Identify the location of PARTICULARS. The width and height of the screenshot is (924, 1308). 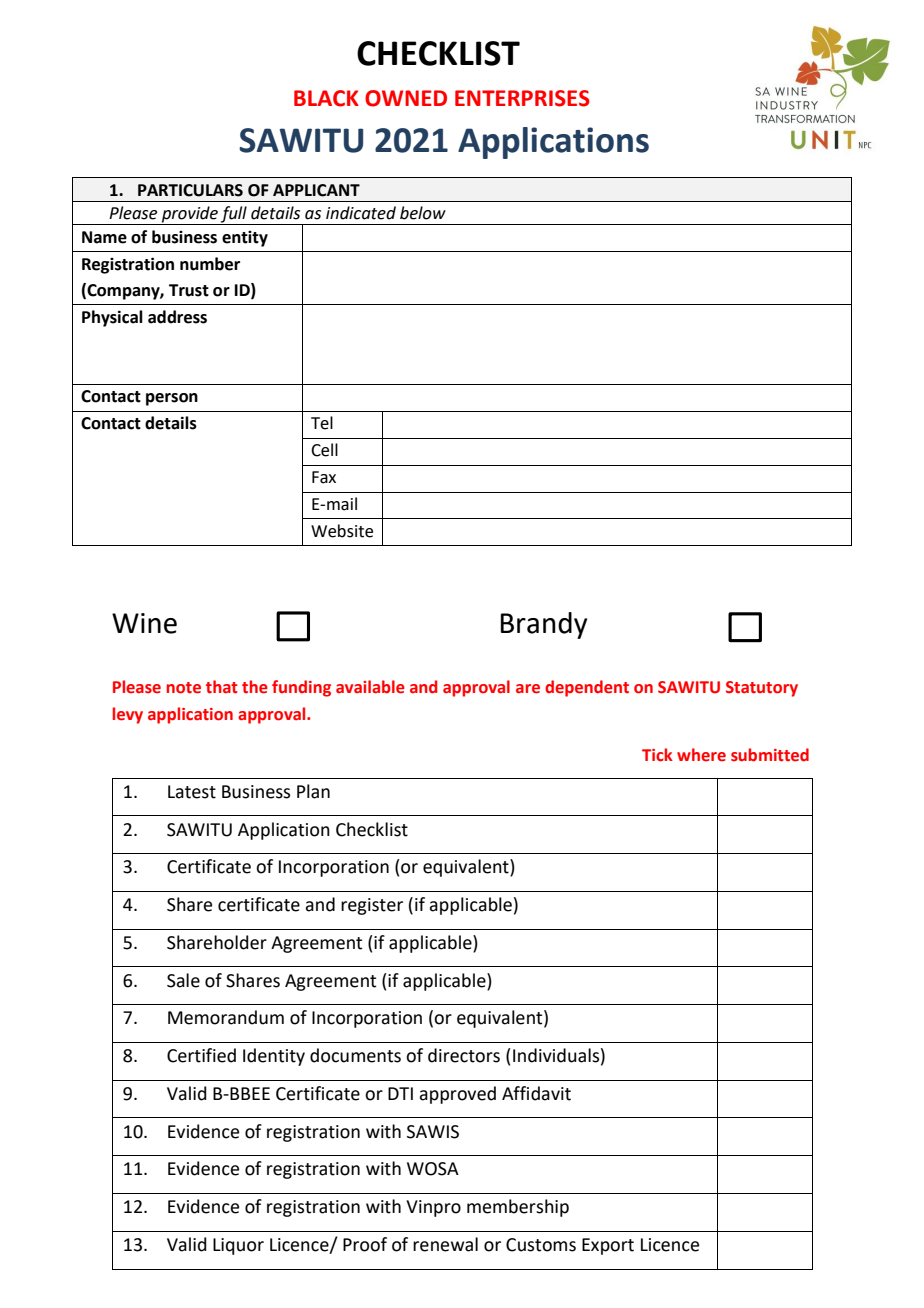
(190, 190).
